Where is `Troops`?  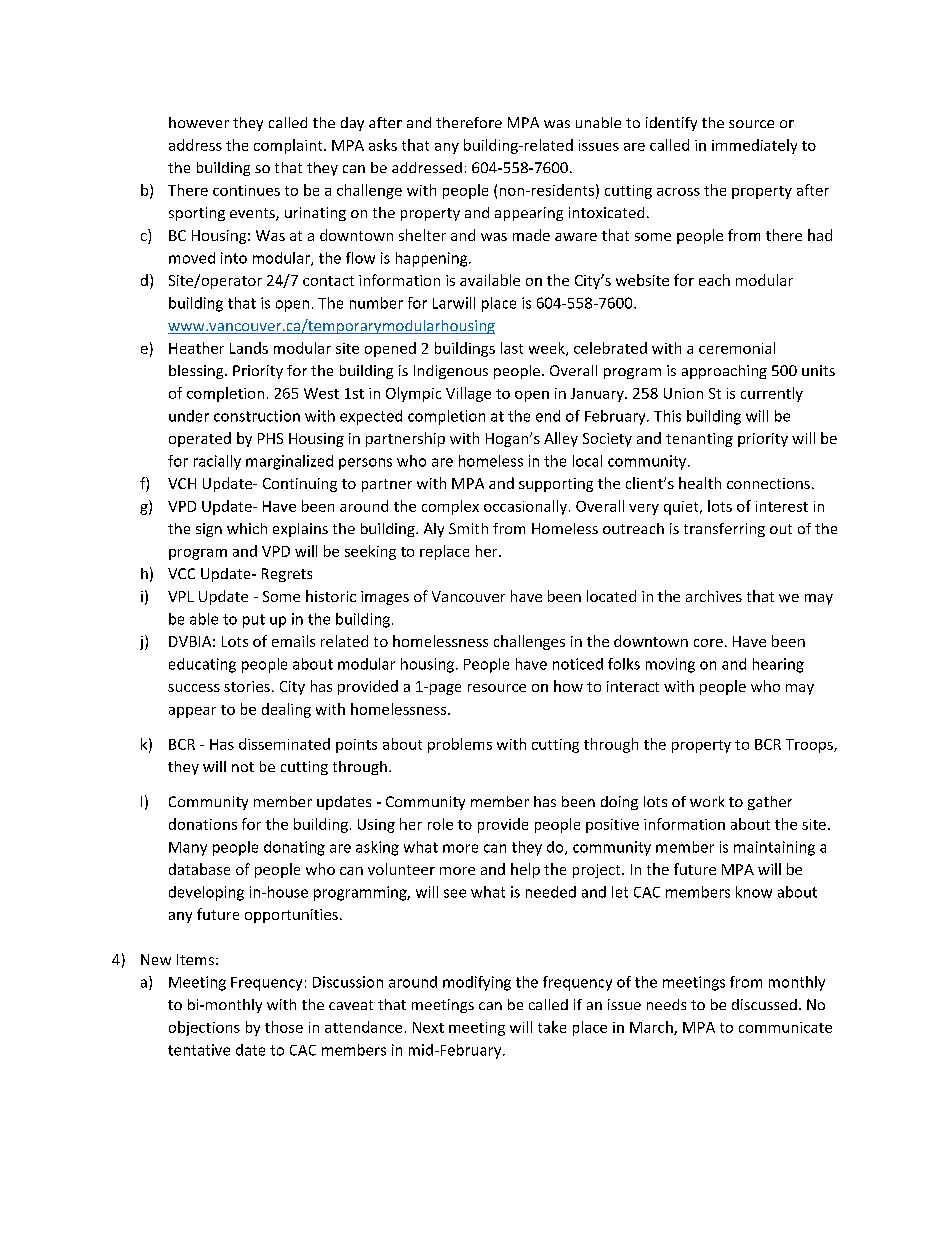 Troops is located at coordinates (810, 746).
